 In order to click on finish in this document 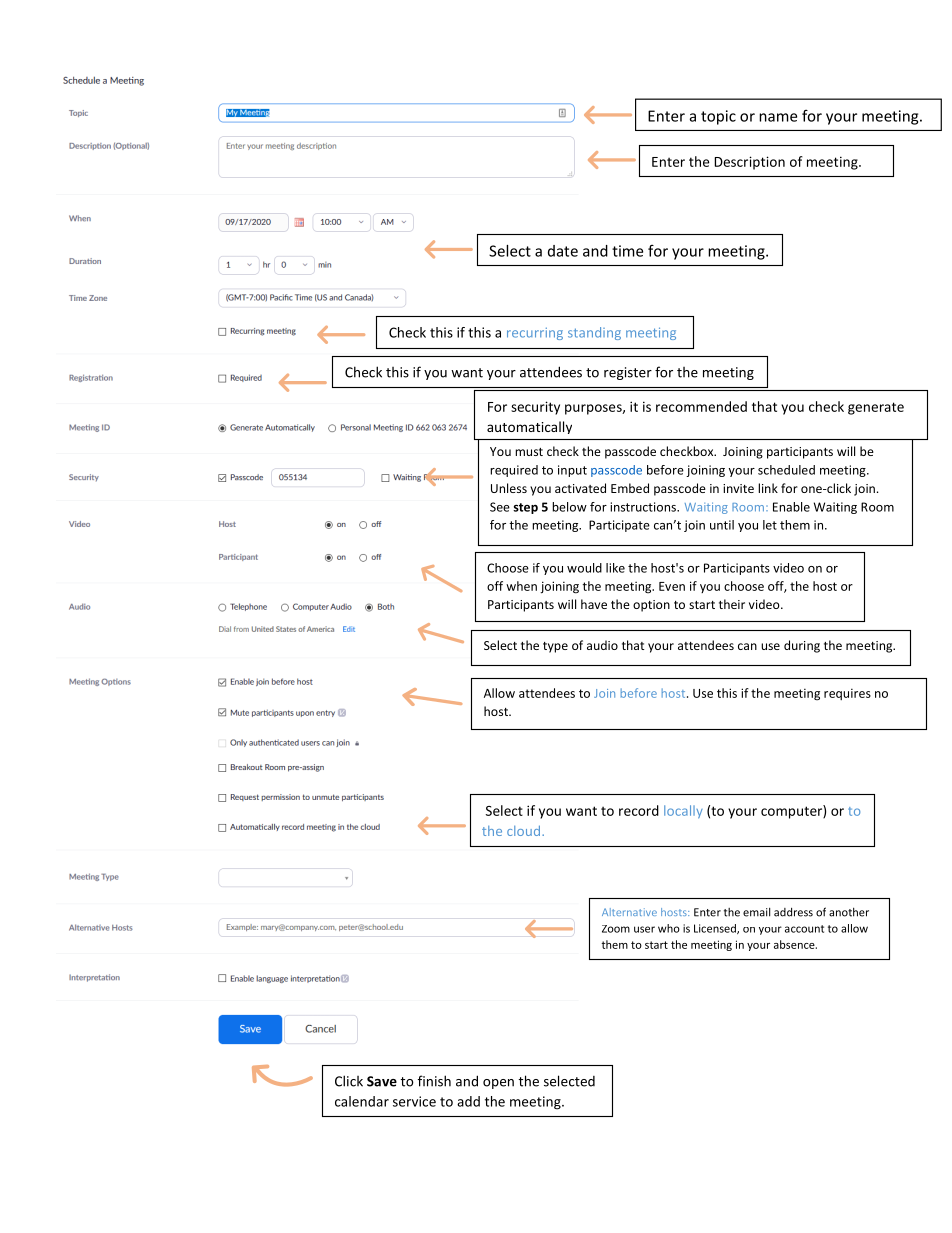, I will do `click(434, 1081)`.
